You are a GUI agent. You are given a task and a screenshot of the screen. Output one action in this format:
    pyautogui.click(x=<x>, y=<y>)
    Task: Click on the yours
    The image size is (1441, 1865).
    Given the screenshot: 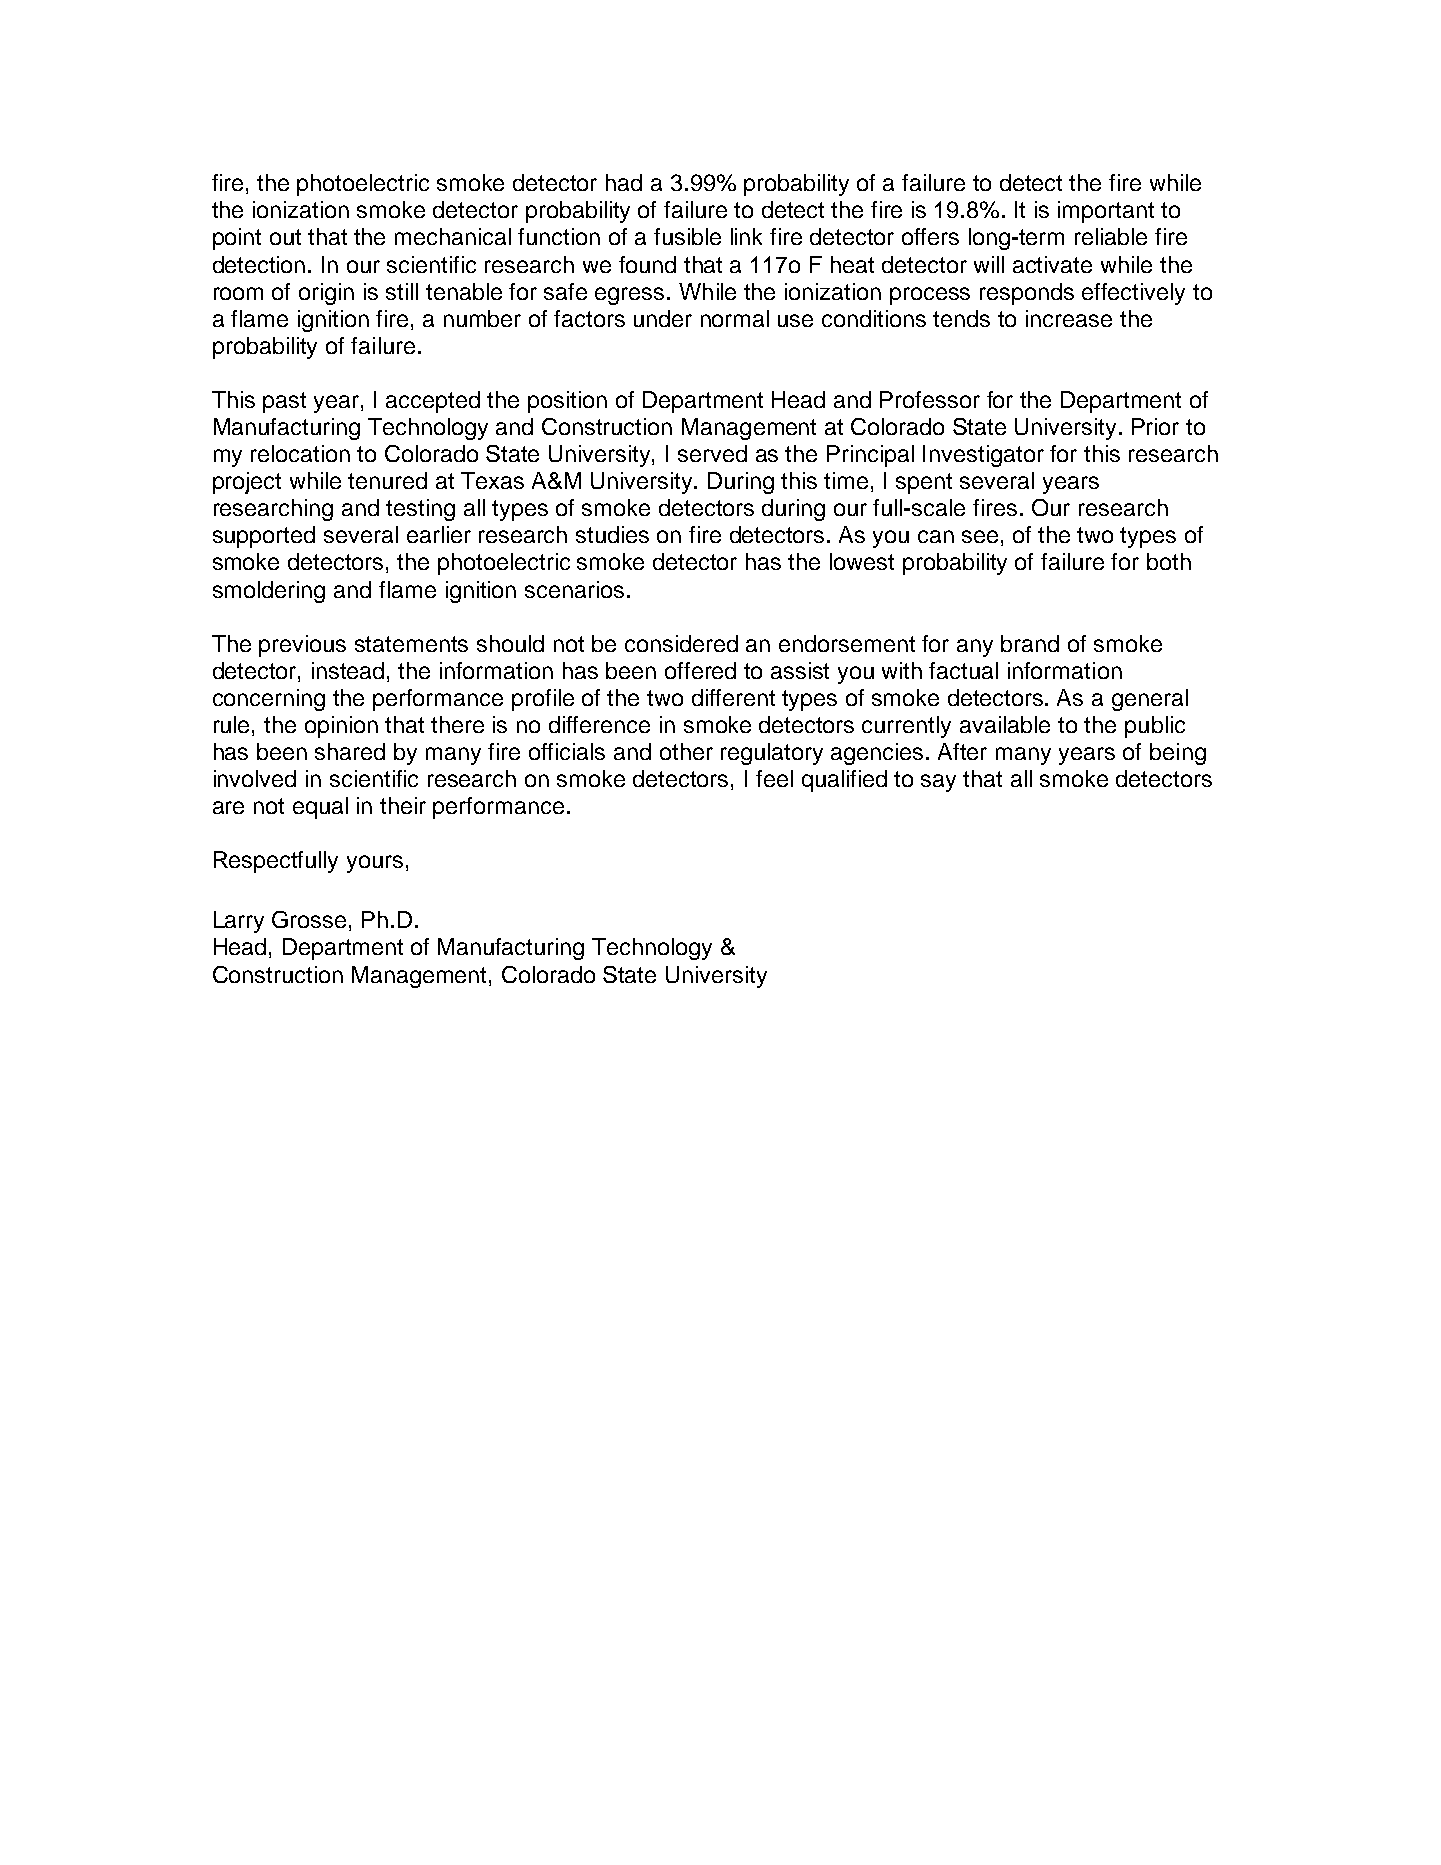 What is the action you would take?
    pyautogui.click(x=375, y=864)
